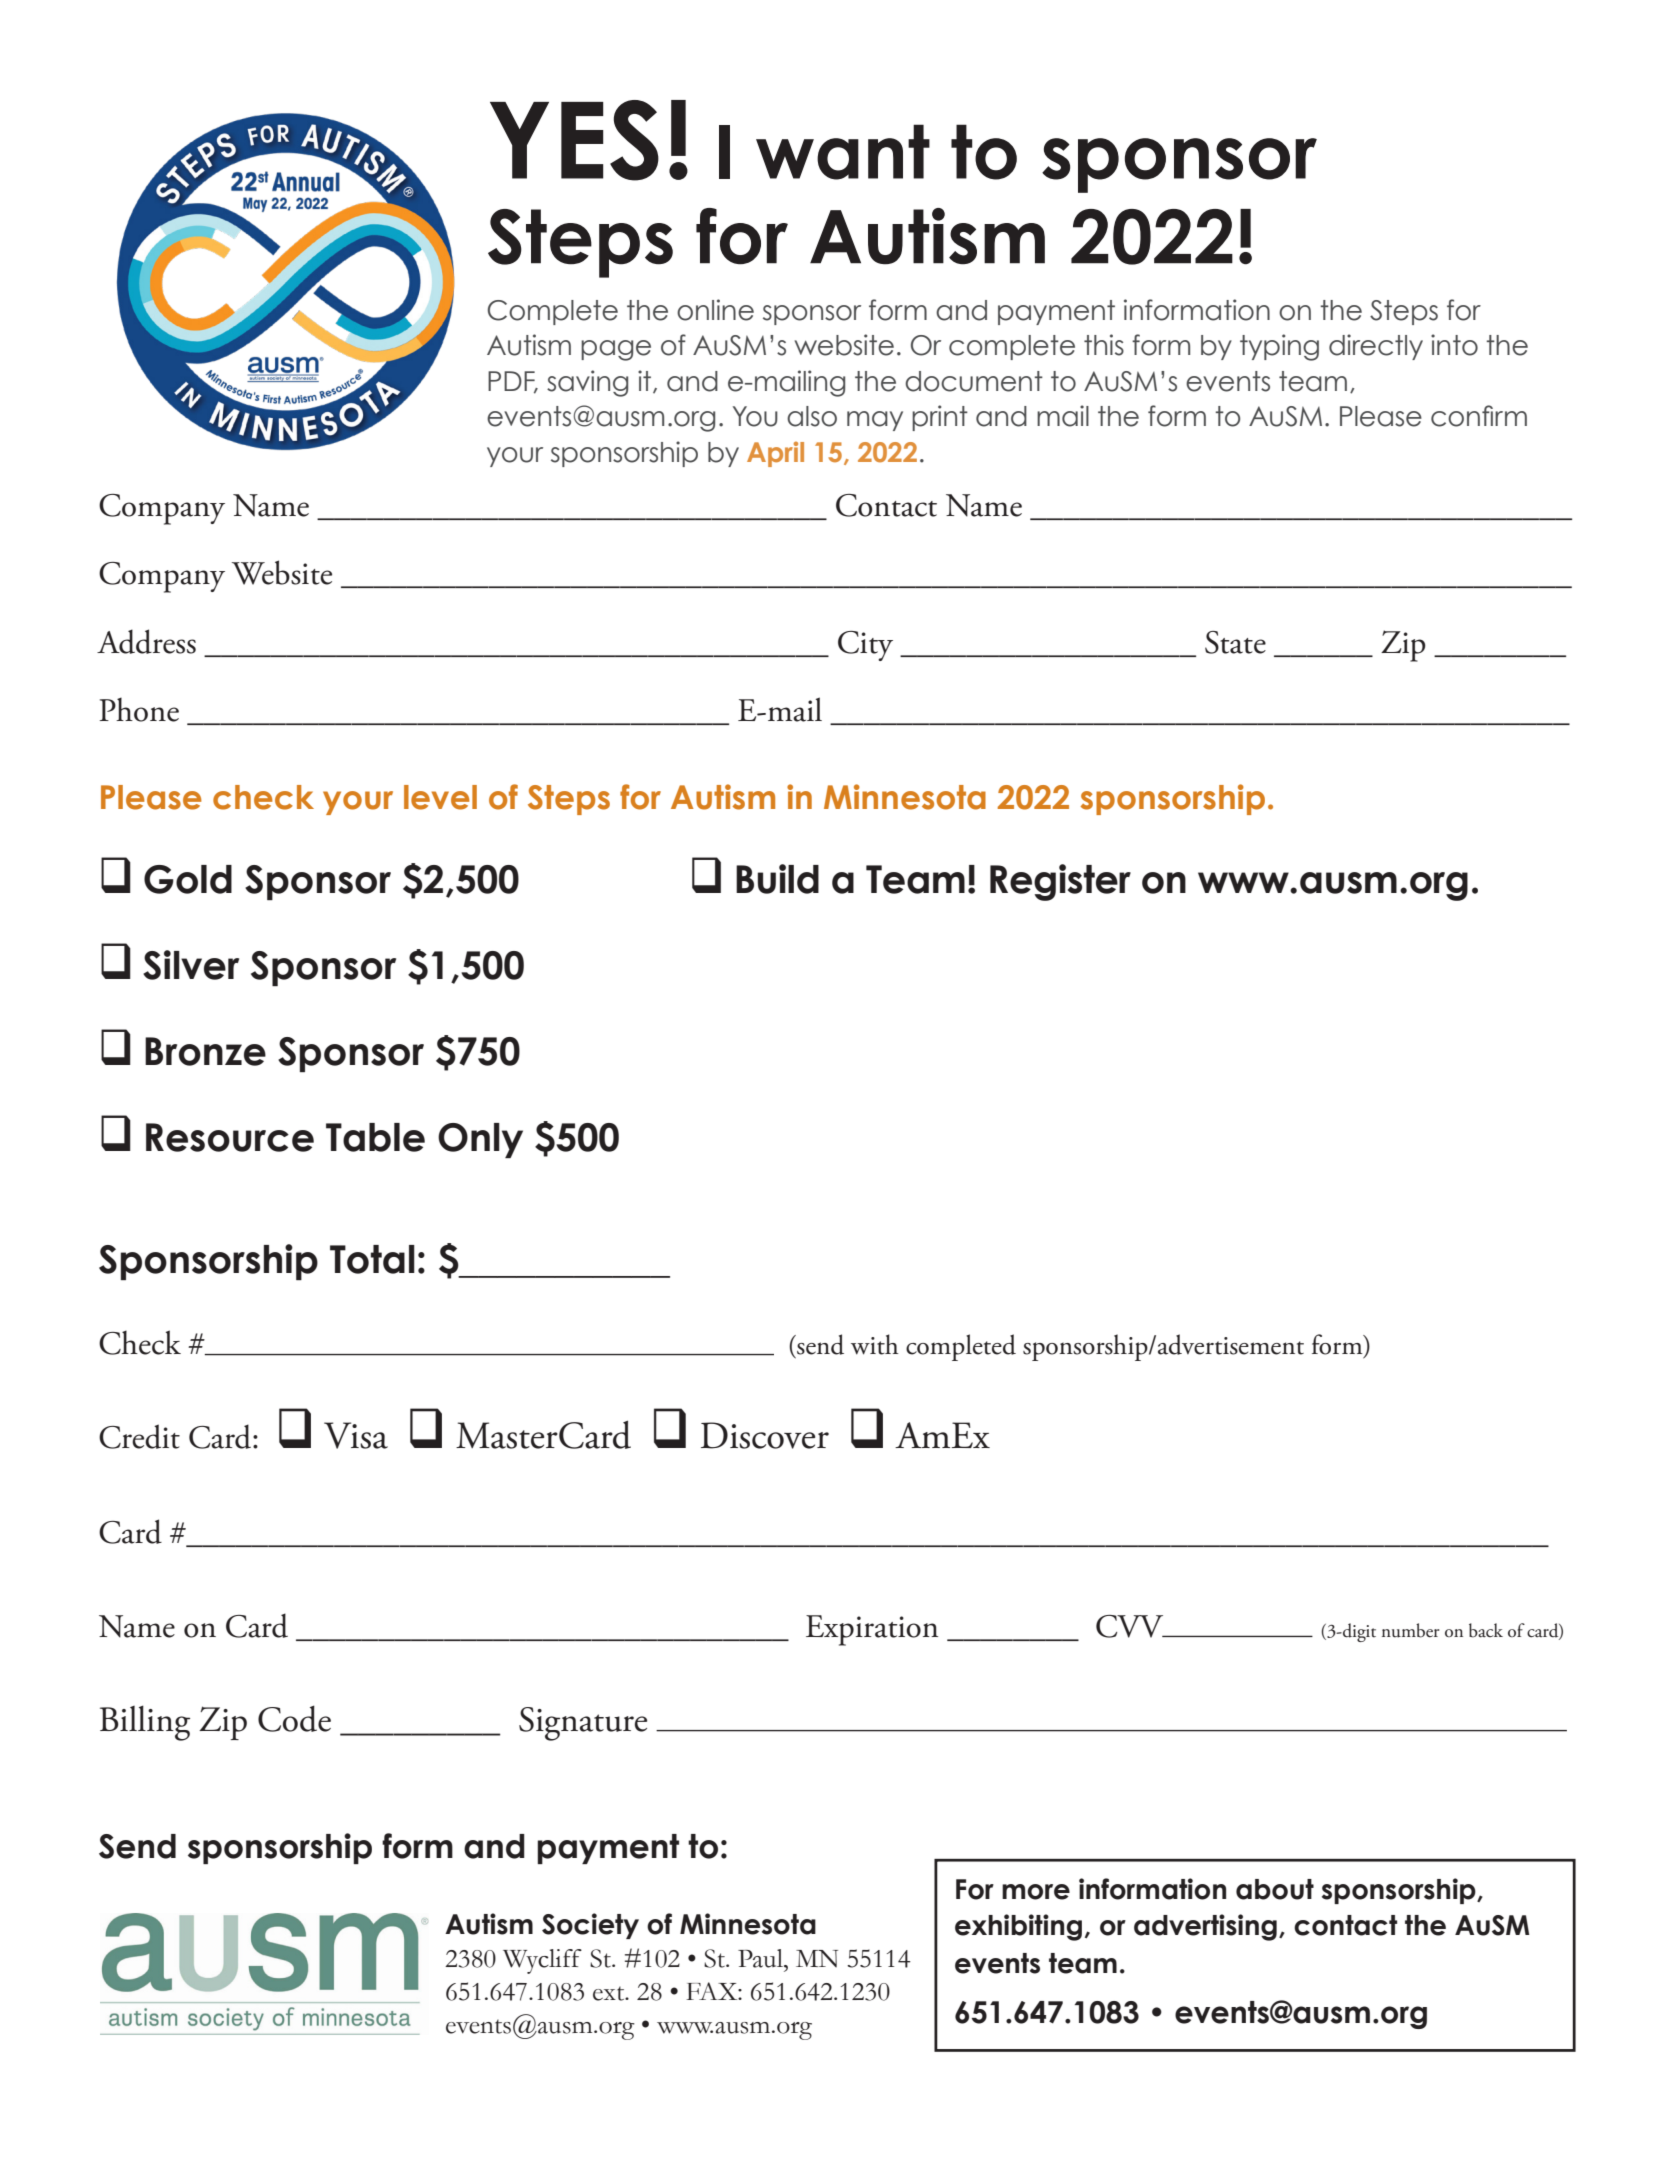  What do you see at coordinates (865, 646) in the screenshot?
I see `City` at bounding box center [865, 646].
